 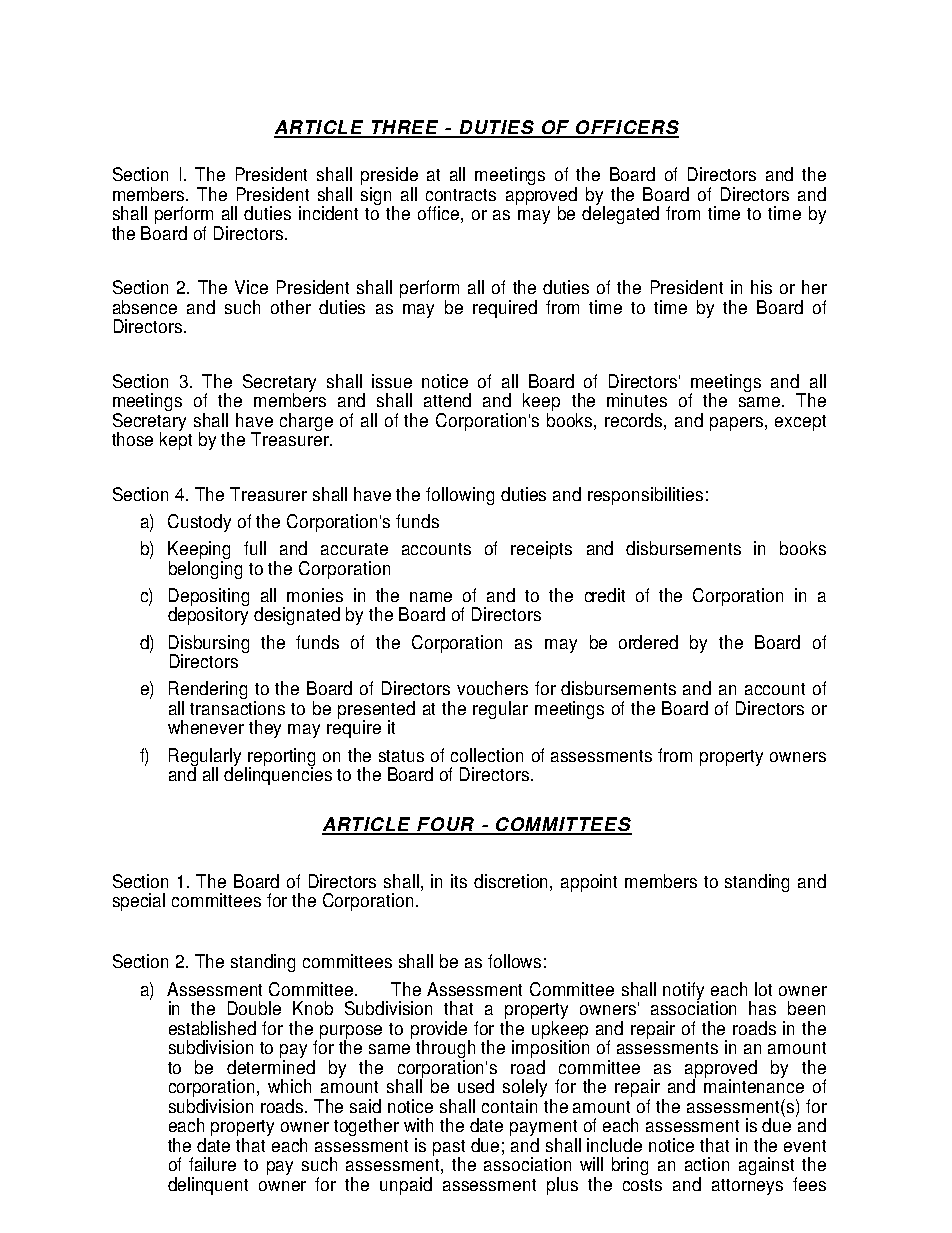 What do you see at coordinates (449, 1149) in the document?
I see `past` at bounding box center [449, 1149].
